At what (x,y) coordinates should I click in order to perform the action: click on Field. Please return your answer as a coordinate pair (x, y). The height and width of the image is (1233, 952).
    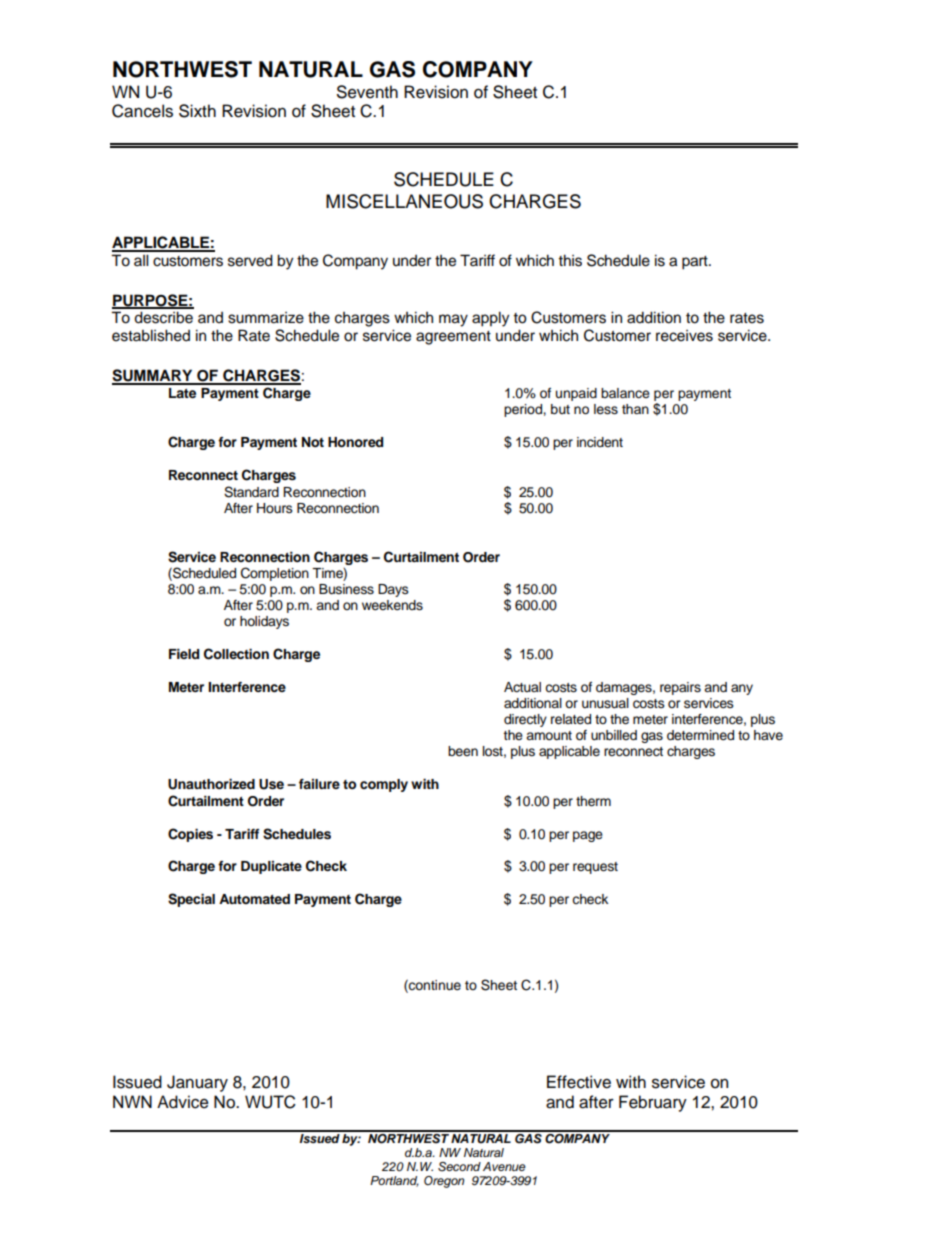
    Looking at the image, I should click on (184, 654).
